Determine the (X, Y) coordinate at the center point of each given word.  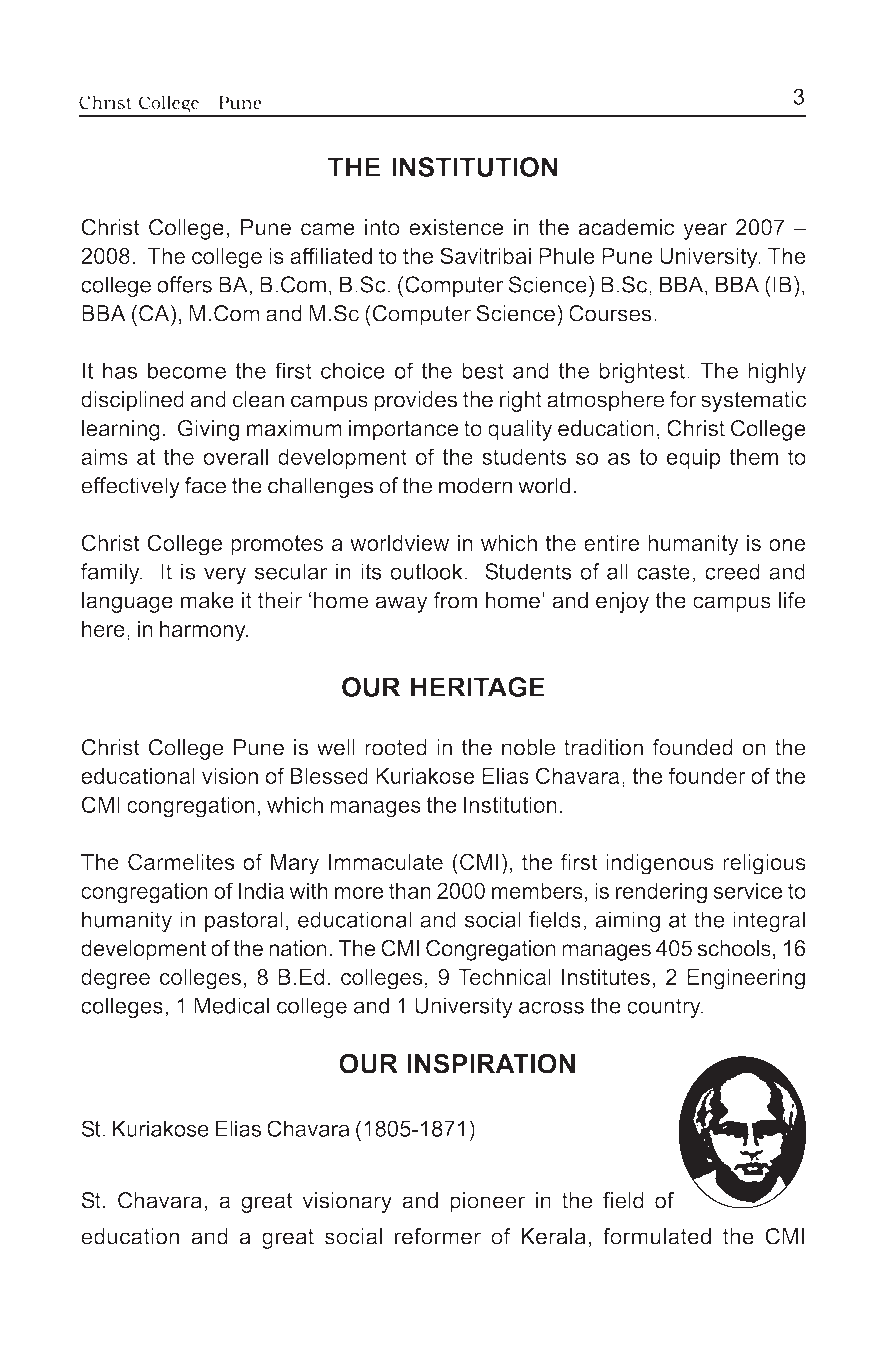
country (665, 1008)
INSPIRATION (491, 1063)
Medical (231, 1005)
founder (707, 775)
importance (403, 430)
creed (732, 571)
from (455, 600)
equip (693, 458)
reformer (438, 1236)
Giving (208, 430)
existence (456, 227)
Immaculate (386, 862)
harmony (204, 631)
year (705, 231)
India (261, 890)
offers (184, 284)
